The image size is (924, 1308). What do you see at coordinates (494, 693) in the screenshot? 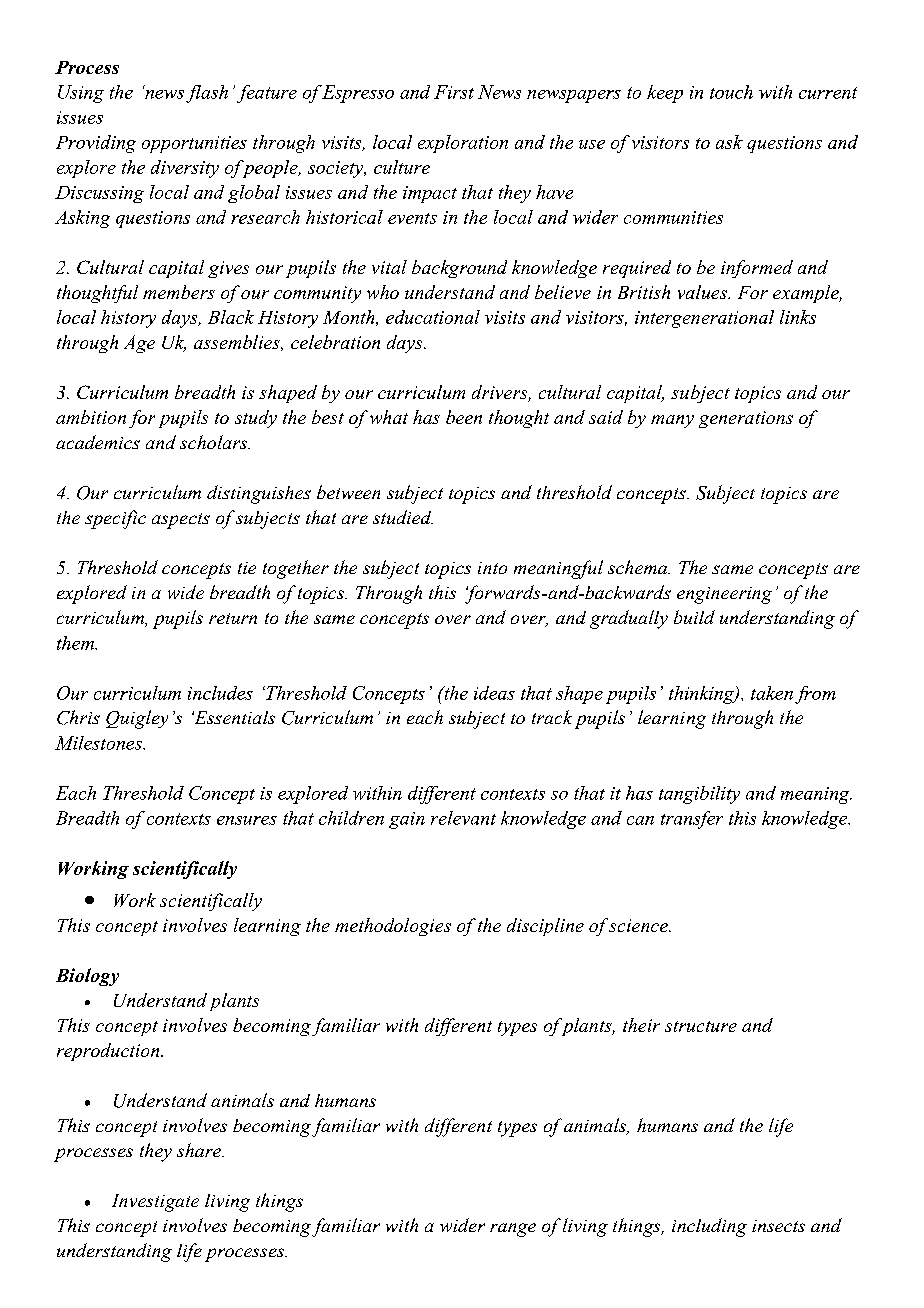
I see `ideas` at bounding box center [494, 693].
